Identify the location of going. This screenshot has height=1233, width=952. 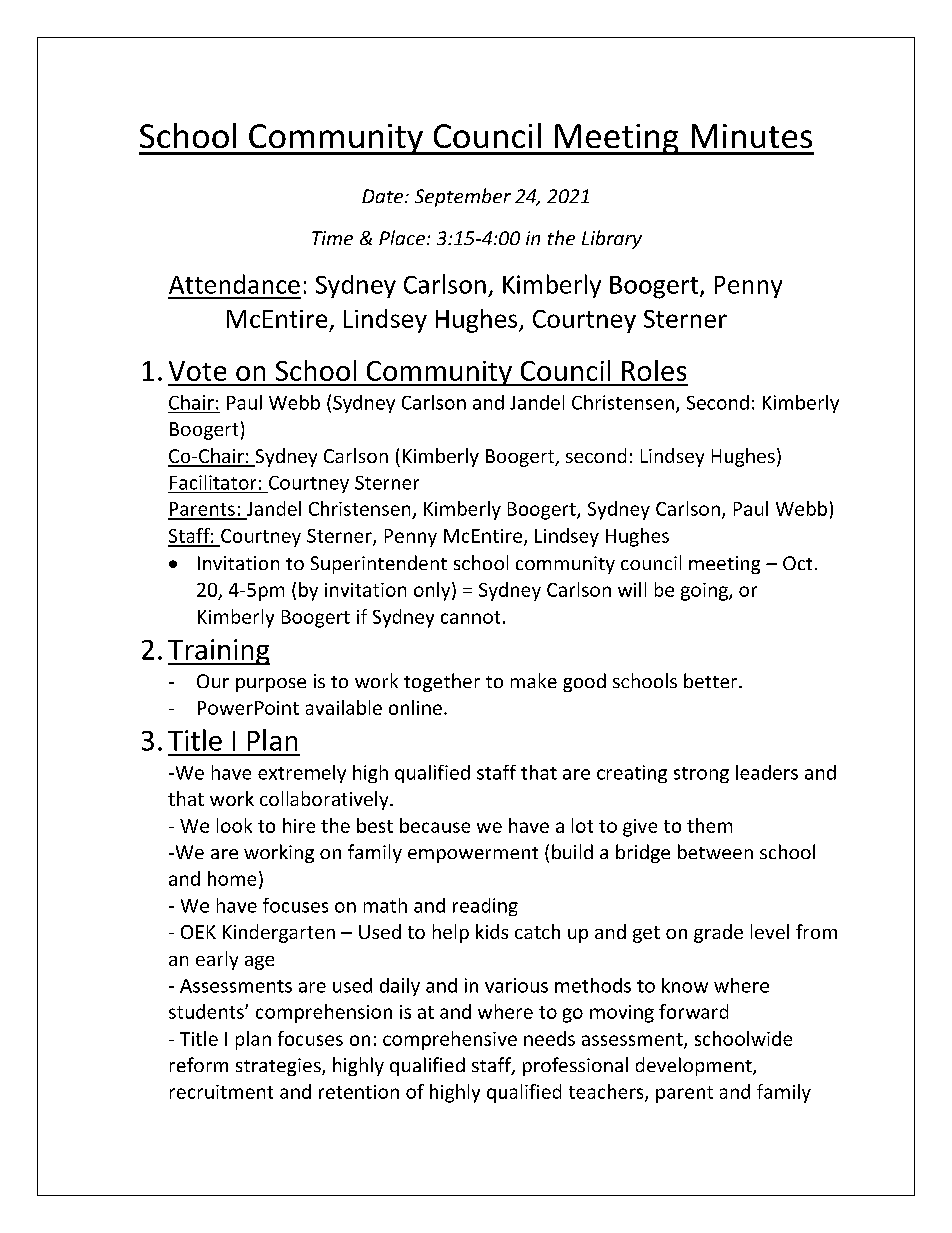
(705, 592).
